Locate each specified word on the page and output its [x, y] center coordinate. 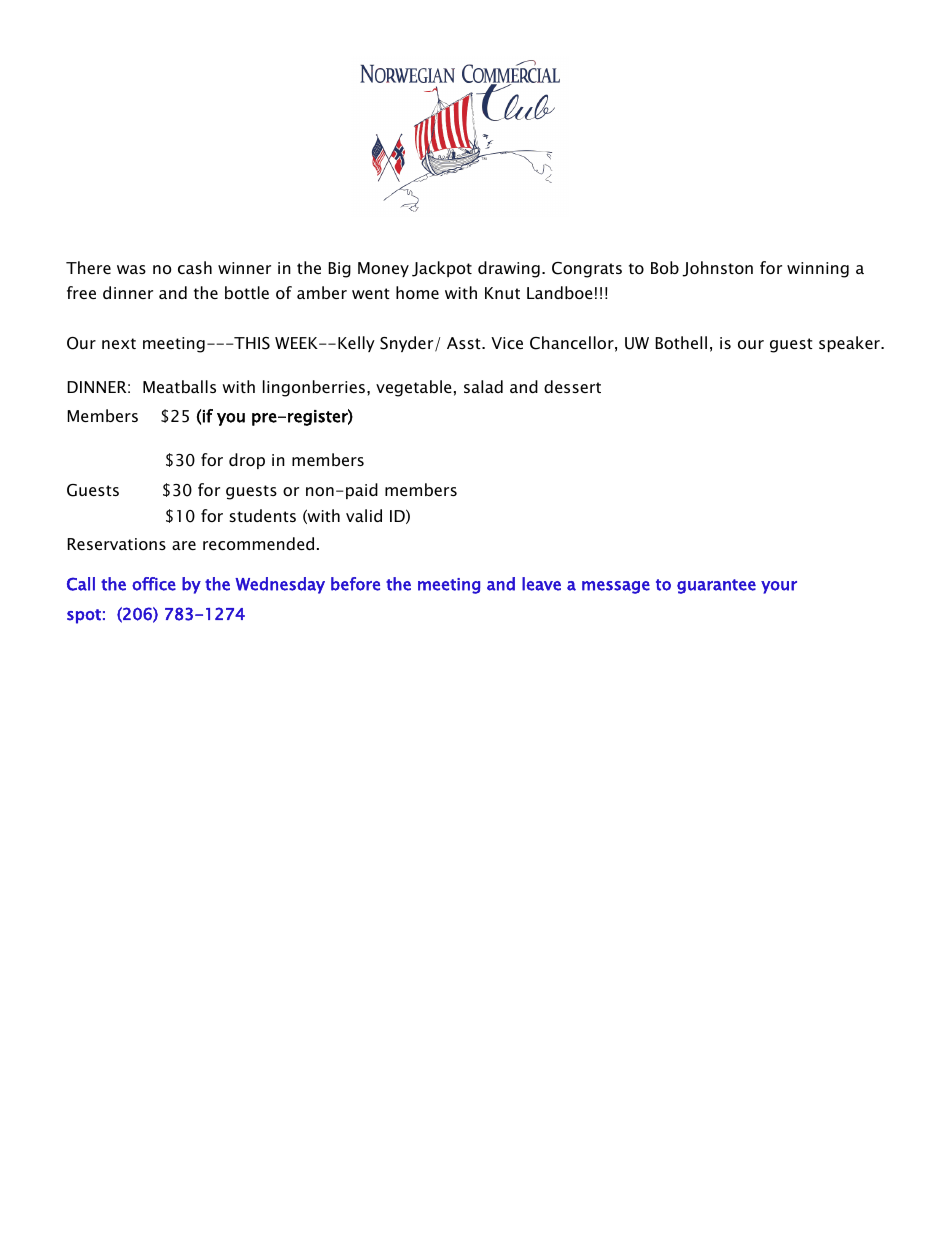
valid [364, 515]
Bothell [681, 342]
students [263, 515]
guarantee [716, 586]
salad [483, 386]
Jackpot [442, 269]
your [779, 587]
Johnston [717, 269]
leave [541, 584]
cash [195, 267]
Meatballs [179, 386]
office [154, 584]
